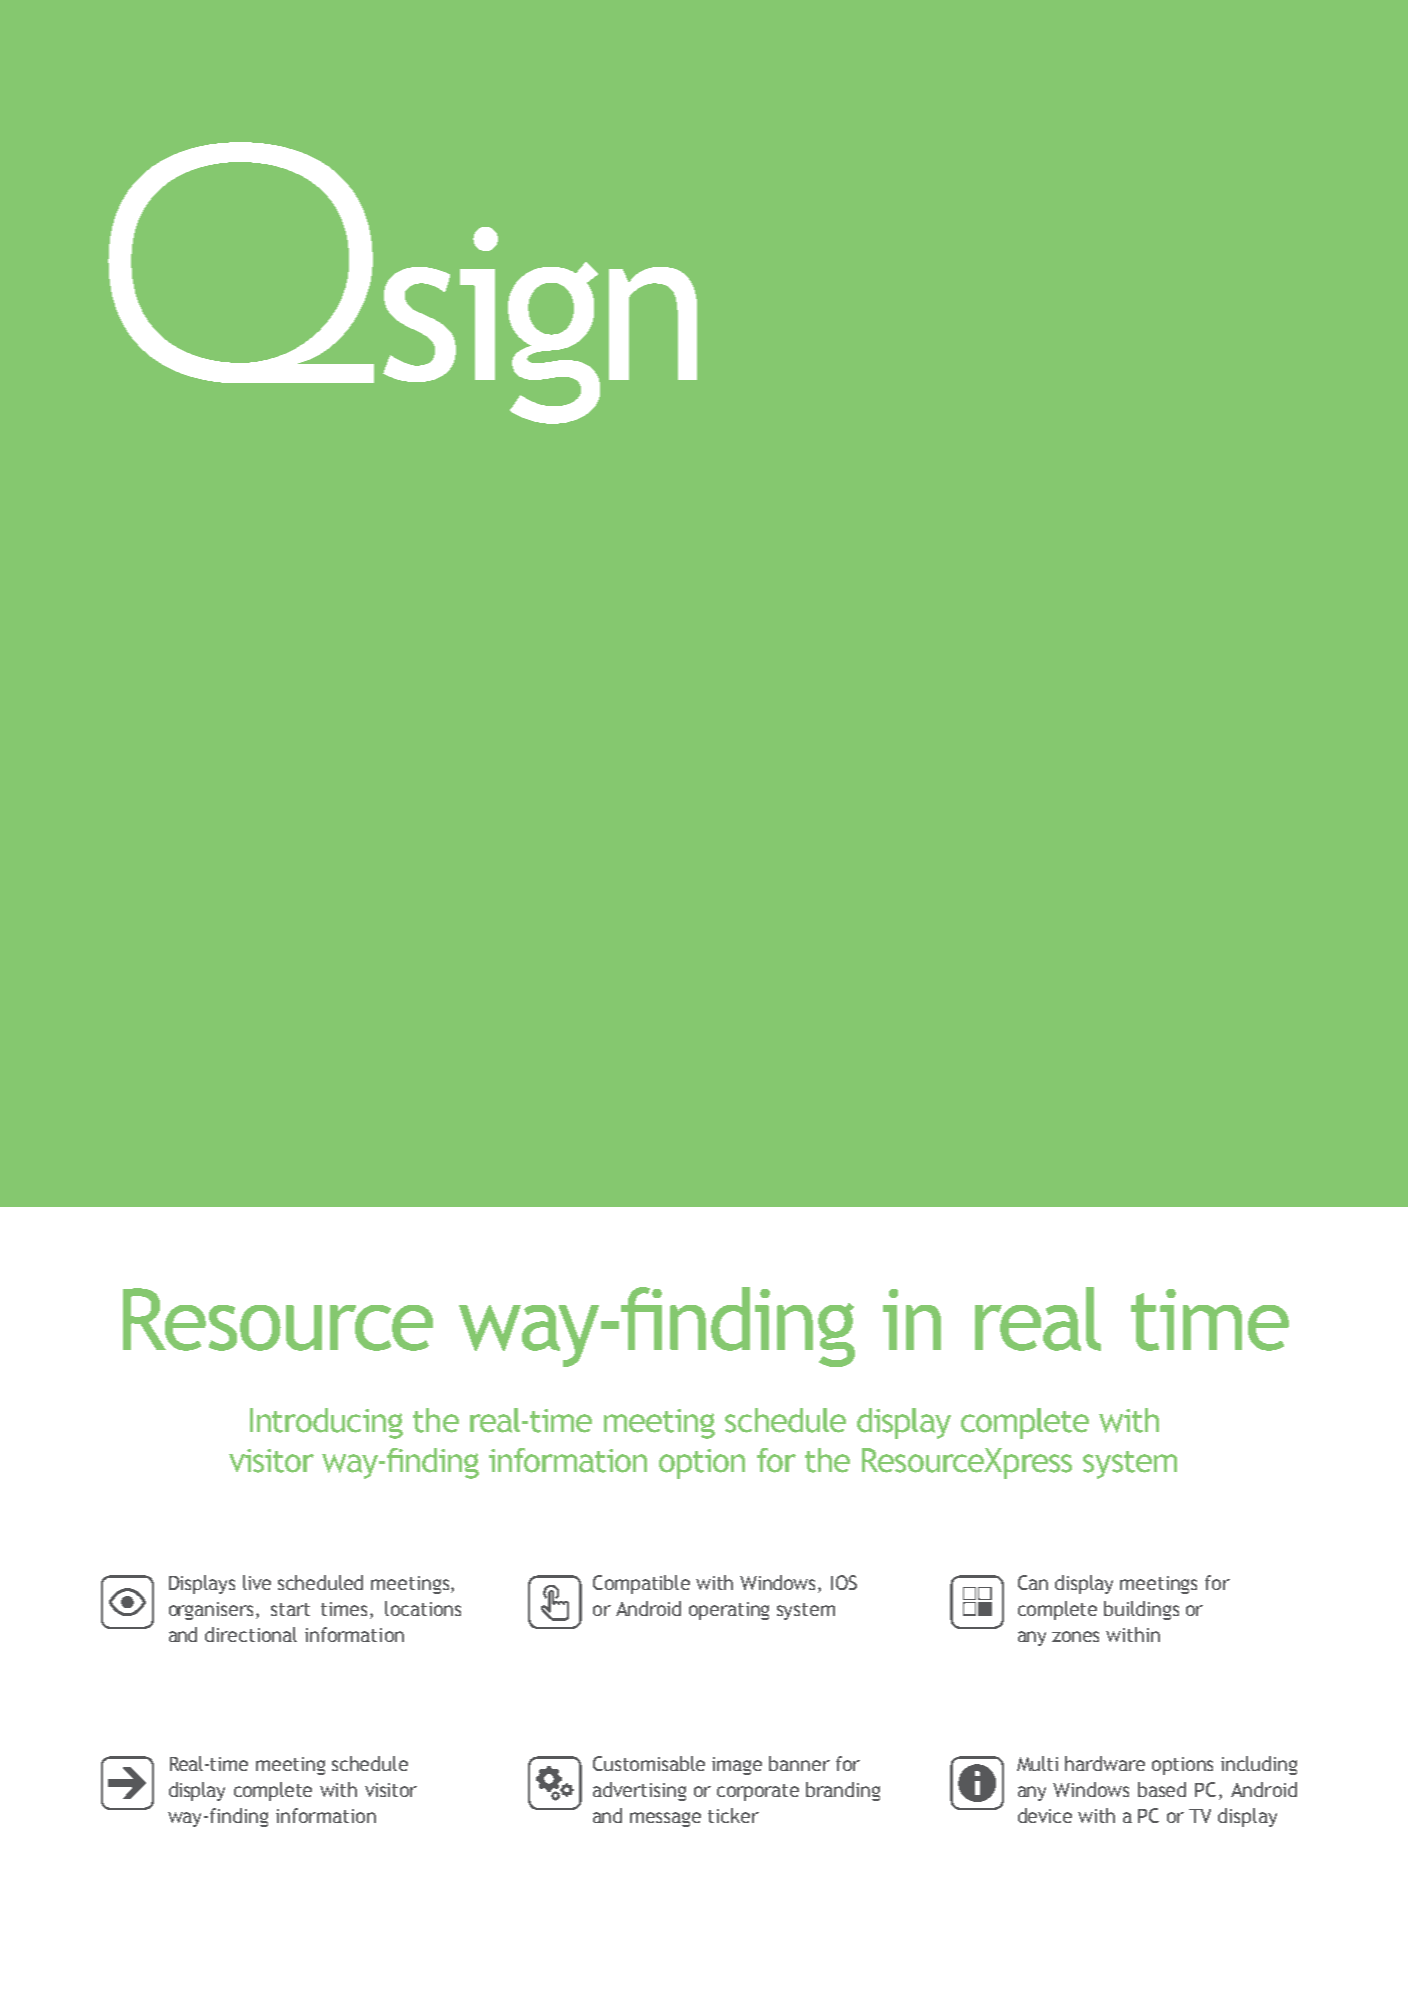 The image size is (1408, 1991). What do you see at coordinates (1075, 1636) in the image?
I see `zones` at bounding box center [1075, 1636].
